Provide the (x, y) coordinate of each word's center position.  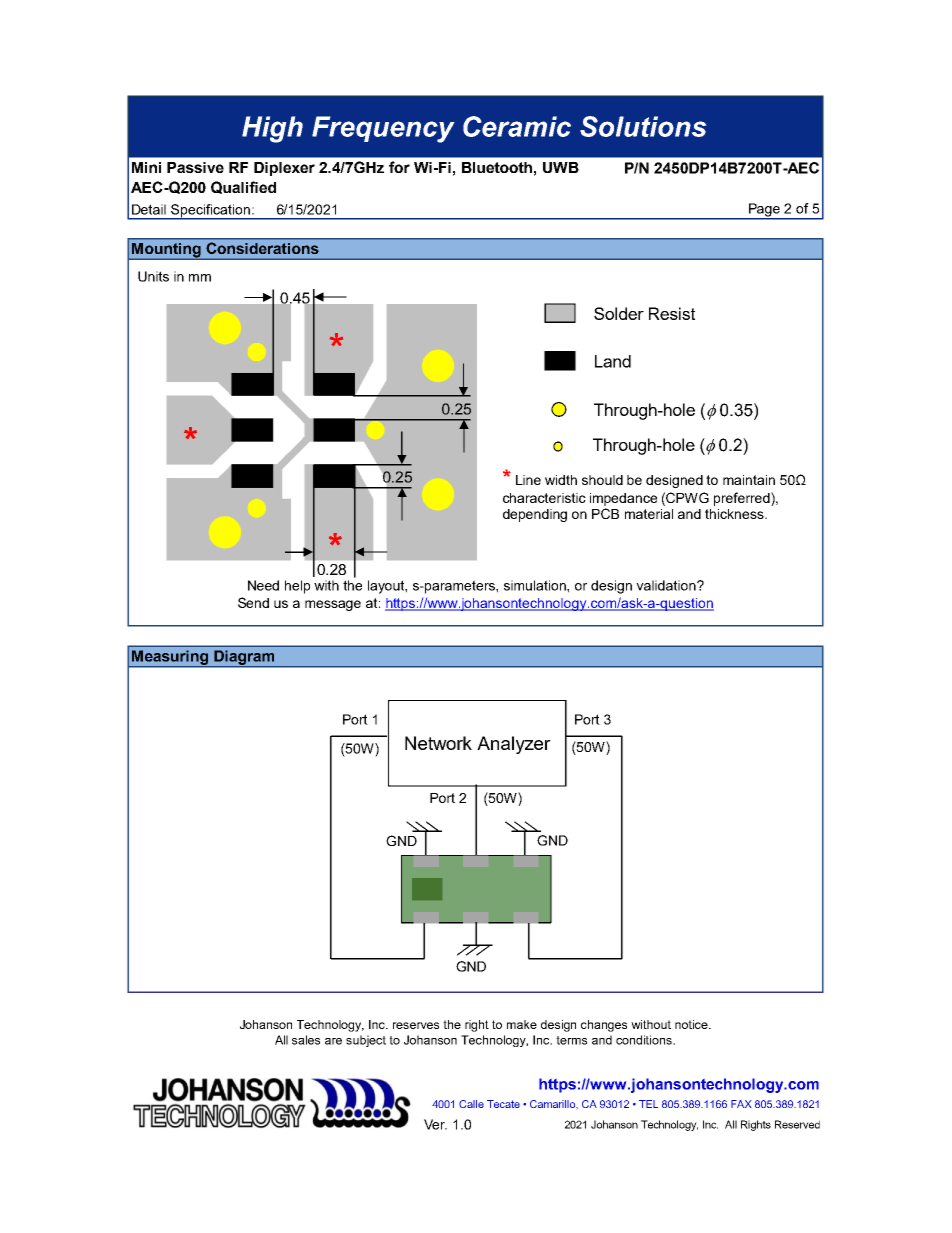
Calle (471, 1104)
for (399, 167)
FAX (741, 1104)
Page (764, 211)
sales (306, 1040)
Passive (195, 167)
